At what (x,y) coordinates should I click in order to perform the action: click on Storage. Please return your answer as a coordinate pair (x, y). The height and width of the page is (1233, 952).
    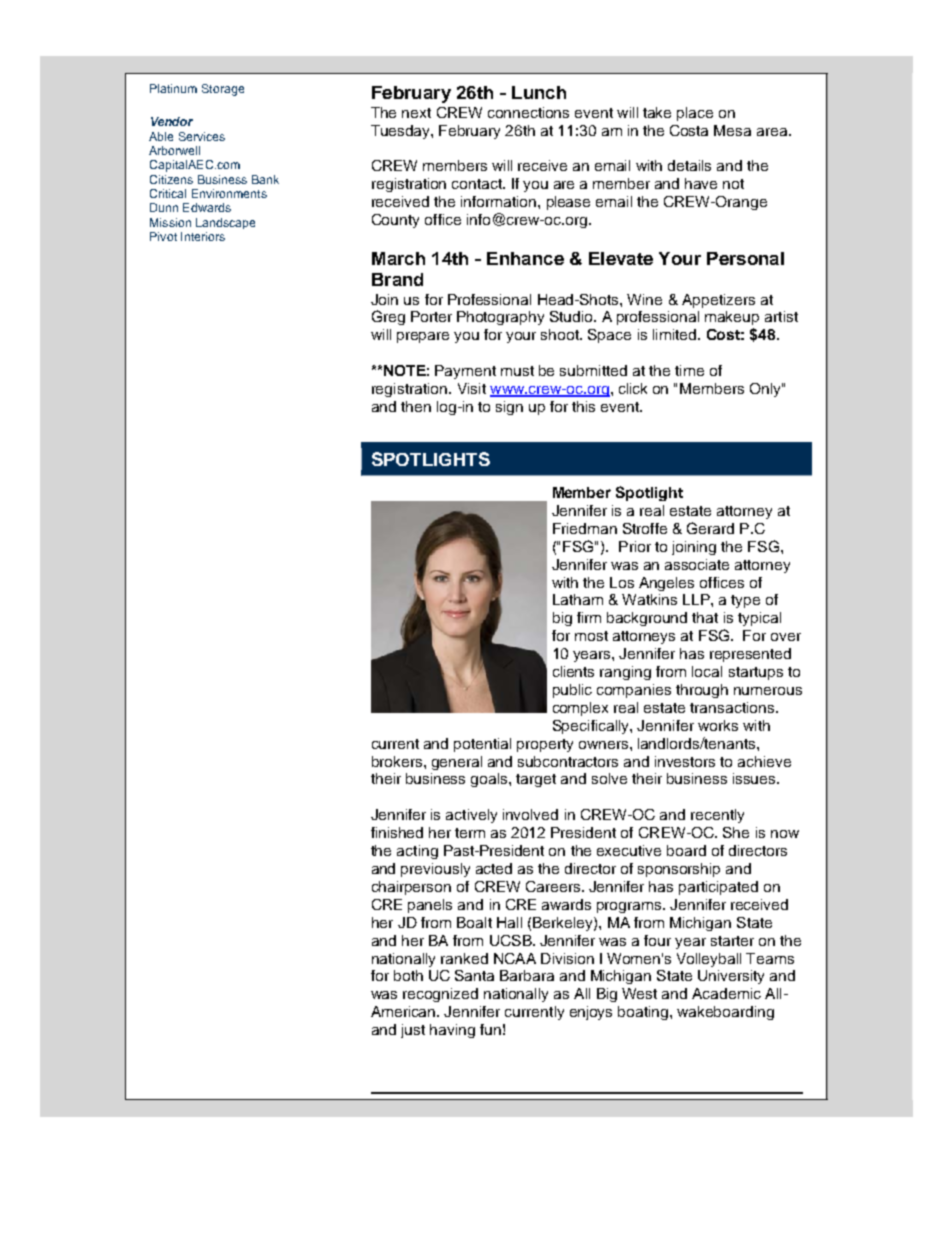
    Looking at the image, I should click on (223, 90).
